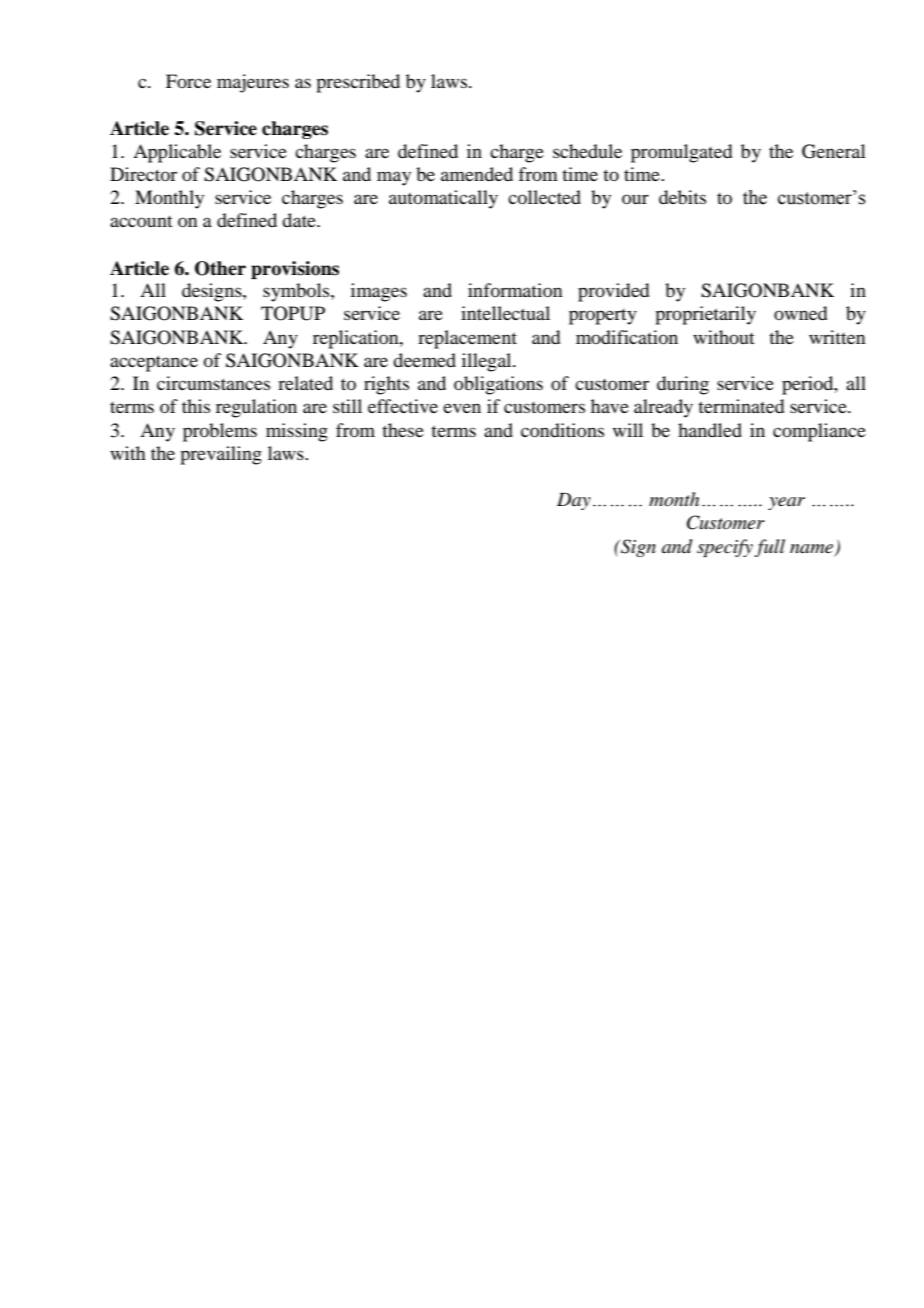  I want to click on prevailing, so click(221, 455).
